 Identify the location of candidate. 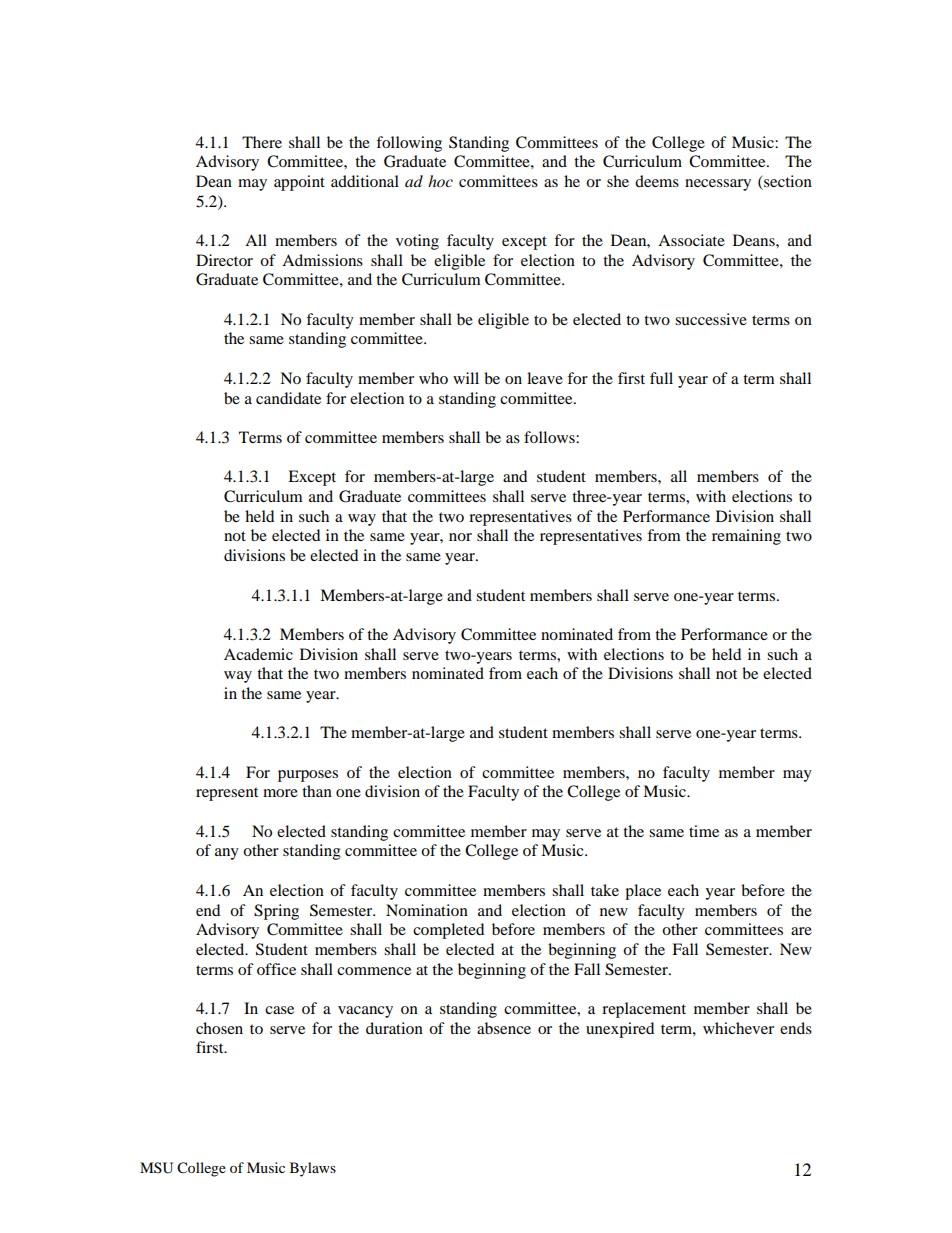
(288, 398).
